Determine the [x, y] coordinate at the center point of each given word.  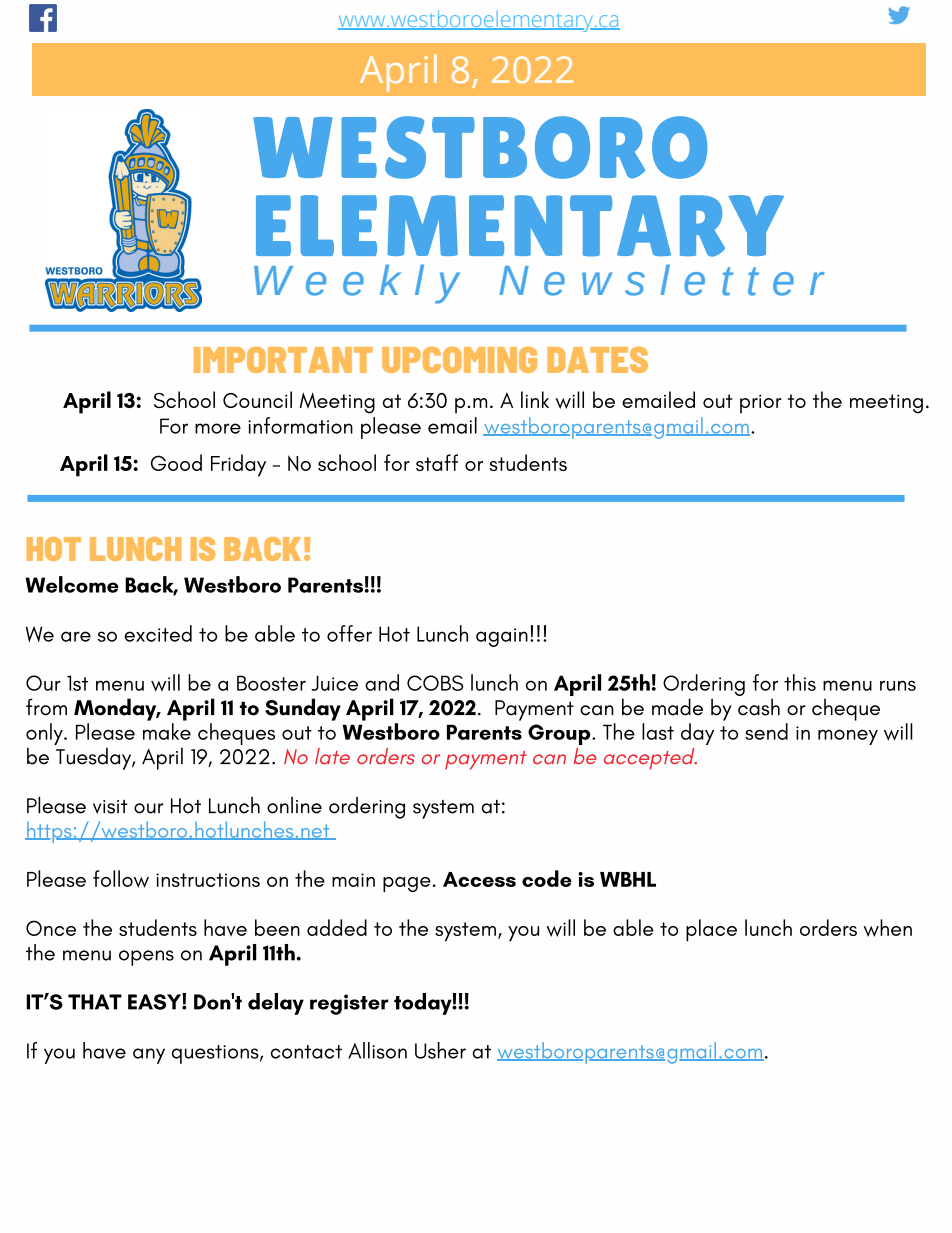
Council [257, 399]
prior [761, 404]
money [848, 737]
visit [110, 807]
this [800, 682]
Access [479, 879]
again [502, 637]
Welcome [72, 584]
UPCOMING [459, 360]
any [149, 1056]
